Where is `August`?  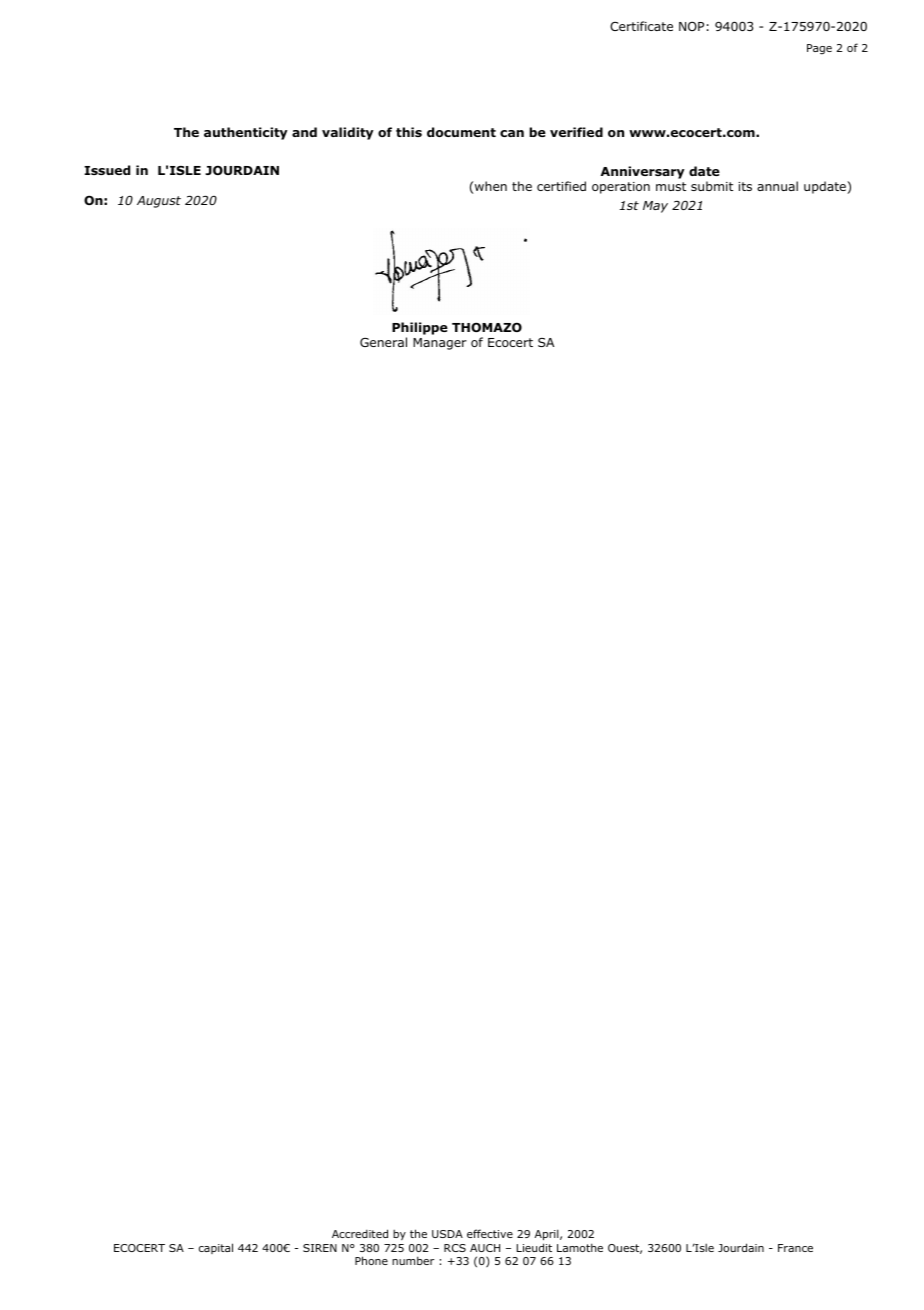 August is located at coordinates (159, 202).
